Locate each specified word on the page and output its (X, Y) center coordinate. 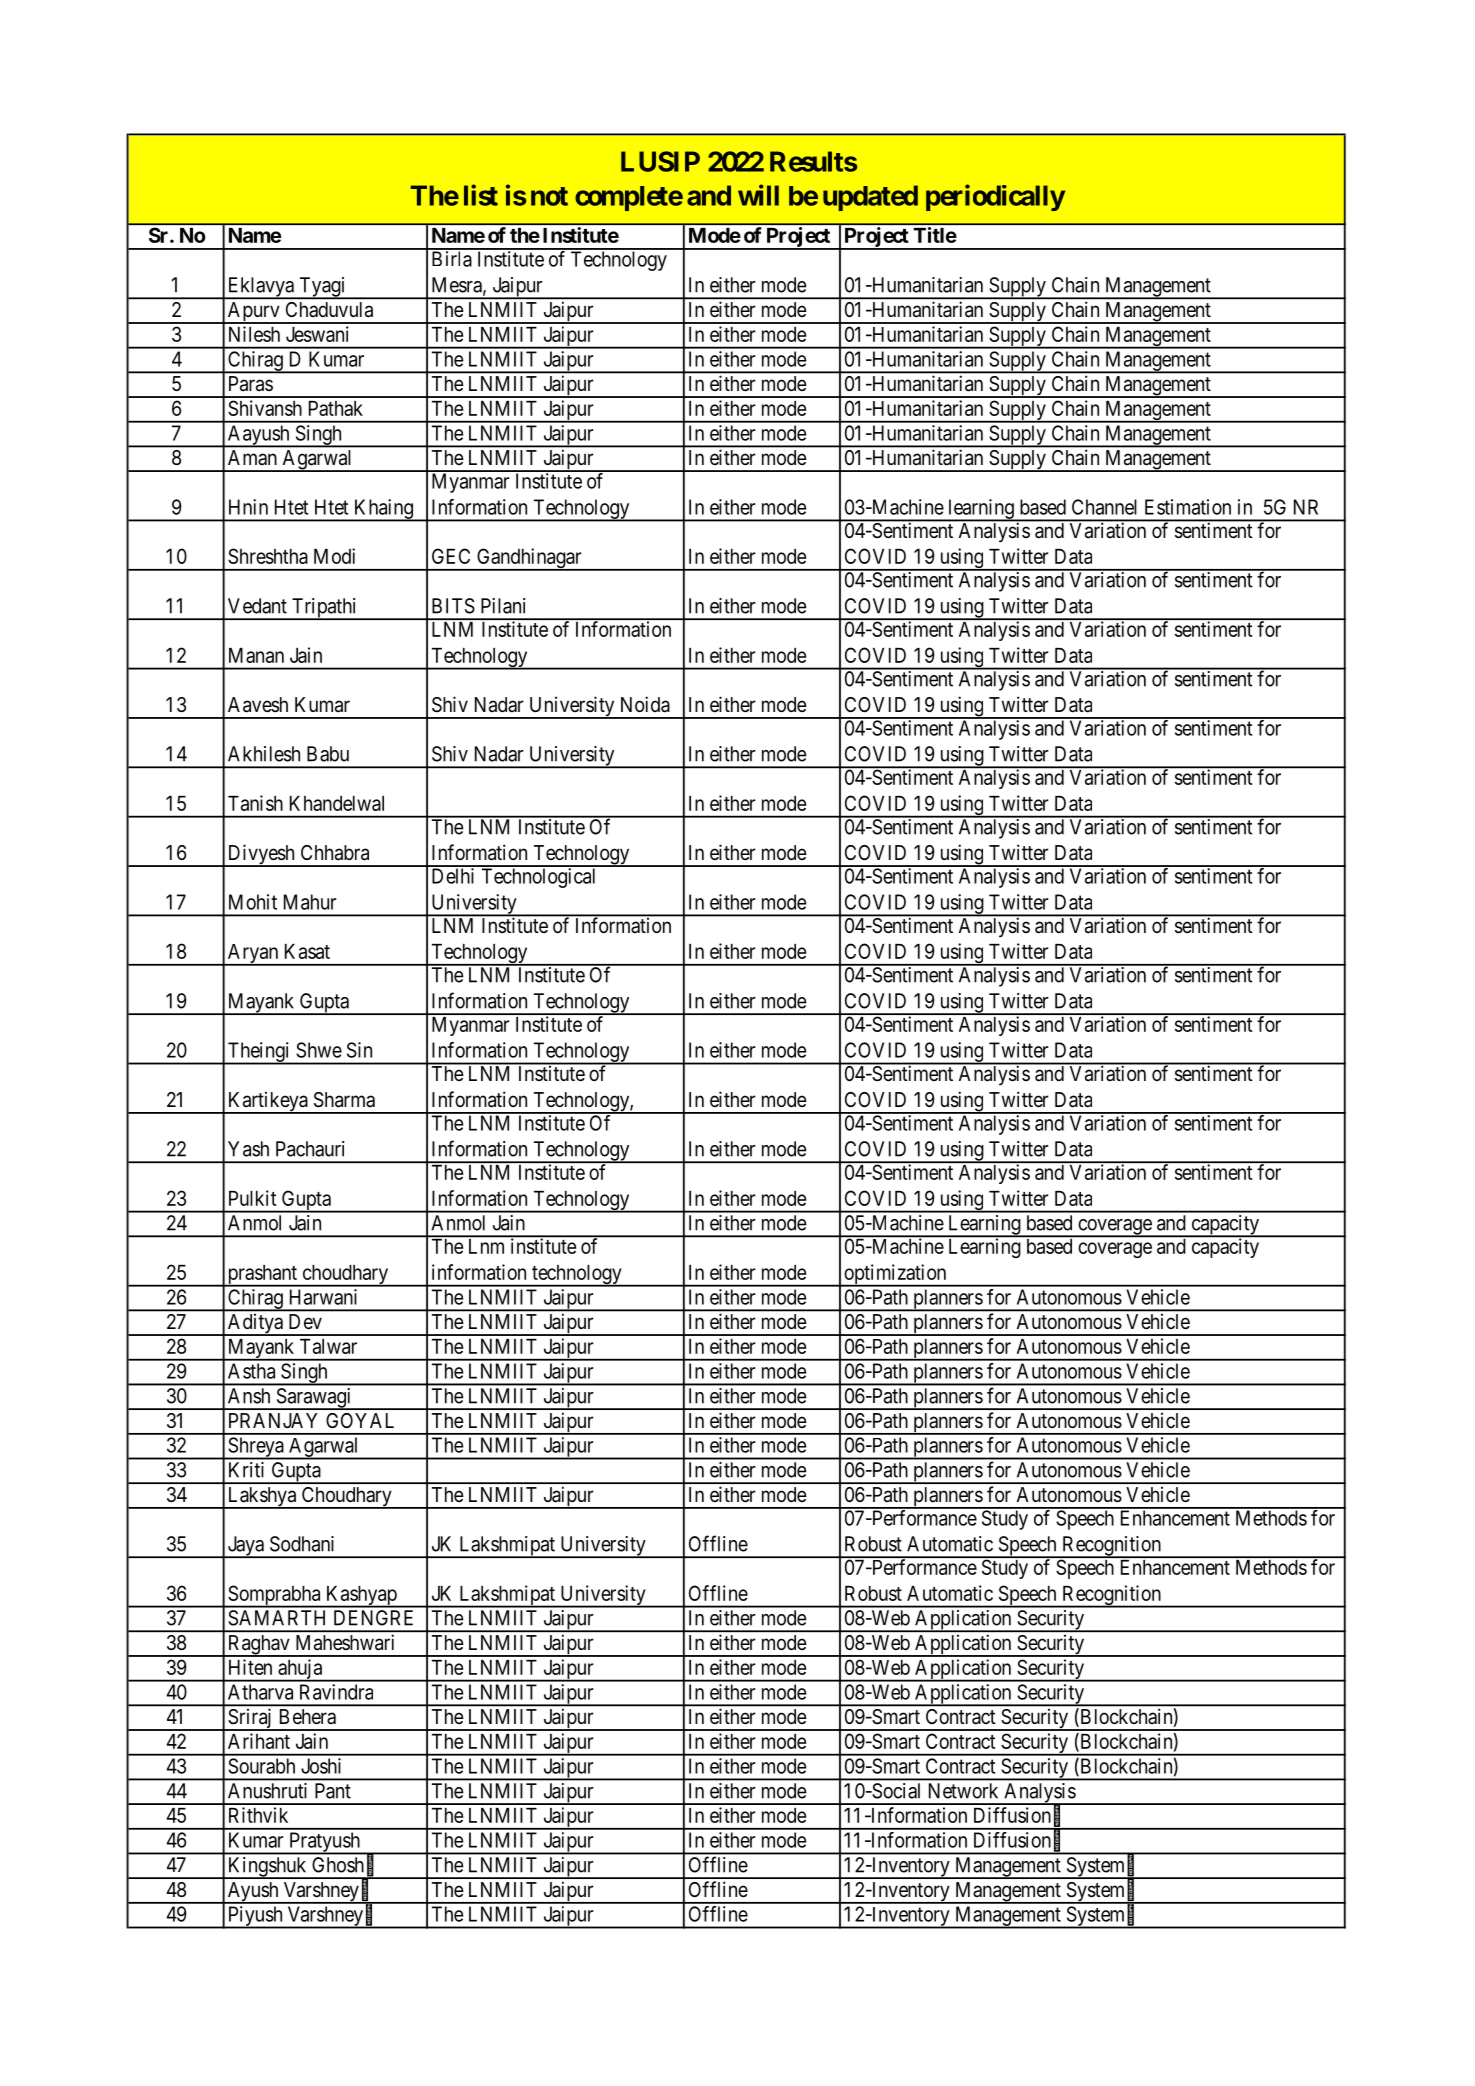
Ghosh (338, 1865)
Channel (1104, 507)
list (481, 195)
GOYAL (360, 1420)
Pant (333, 1791)
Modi (334, 556)
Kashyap (361, 1597)
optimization (895, 1275)
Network (963, 1791)
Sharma (344, 1100)
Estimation (1188, 507)
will (758, 195)
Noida (645, 704)
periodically (995, 197)
